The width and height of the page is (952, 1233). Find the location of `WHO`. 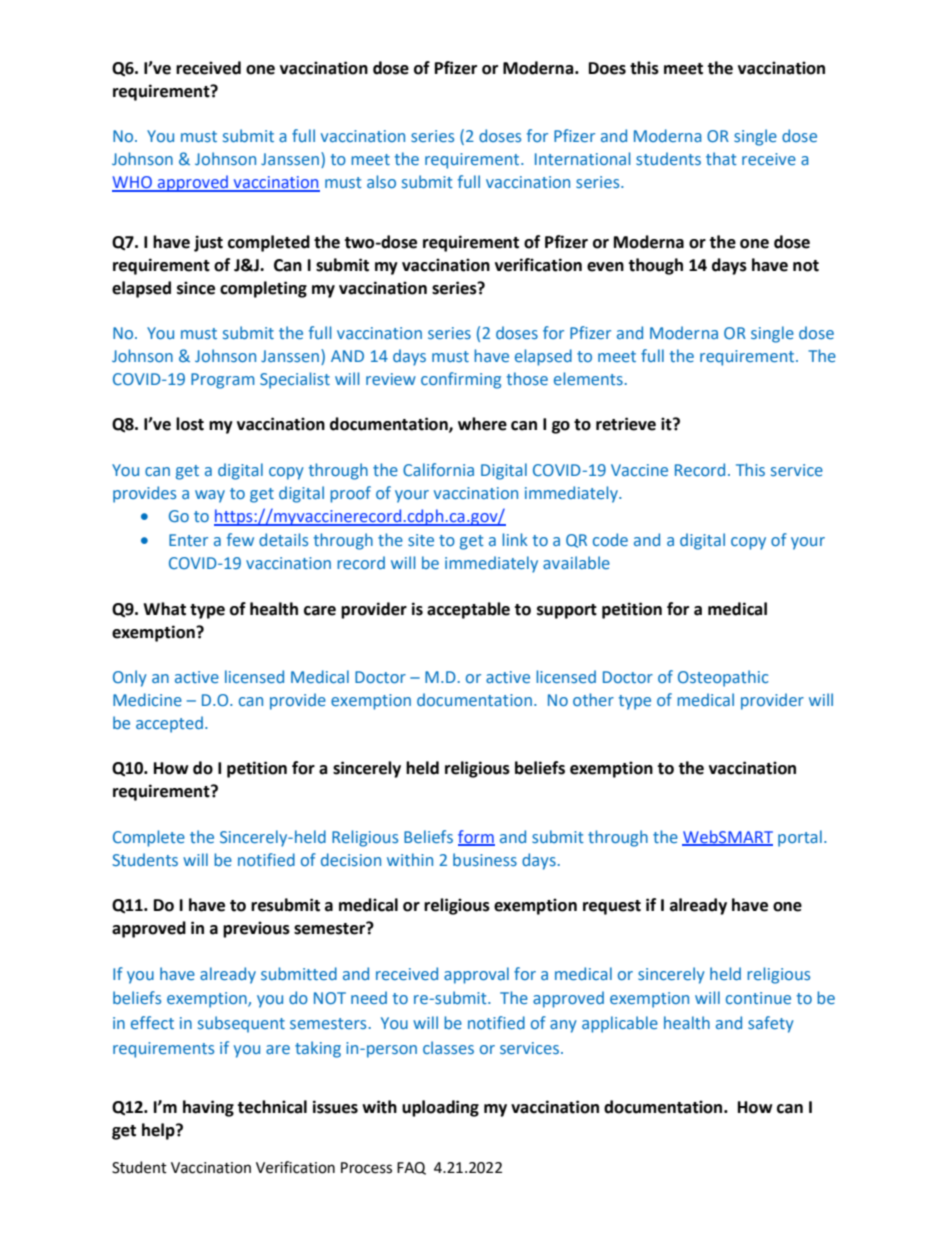

WHO is located at coordinates (133, 183).
